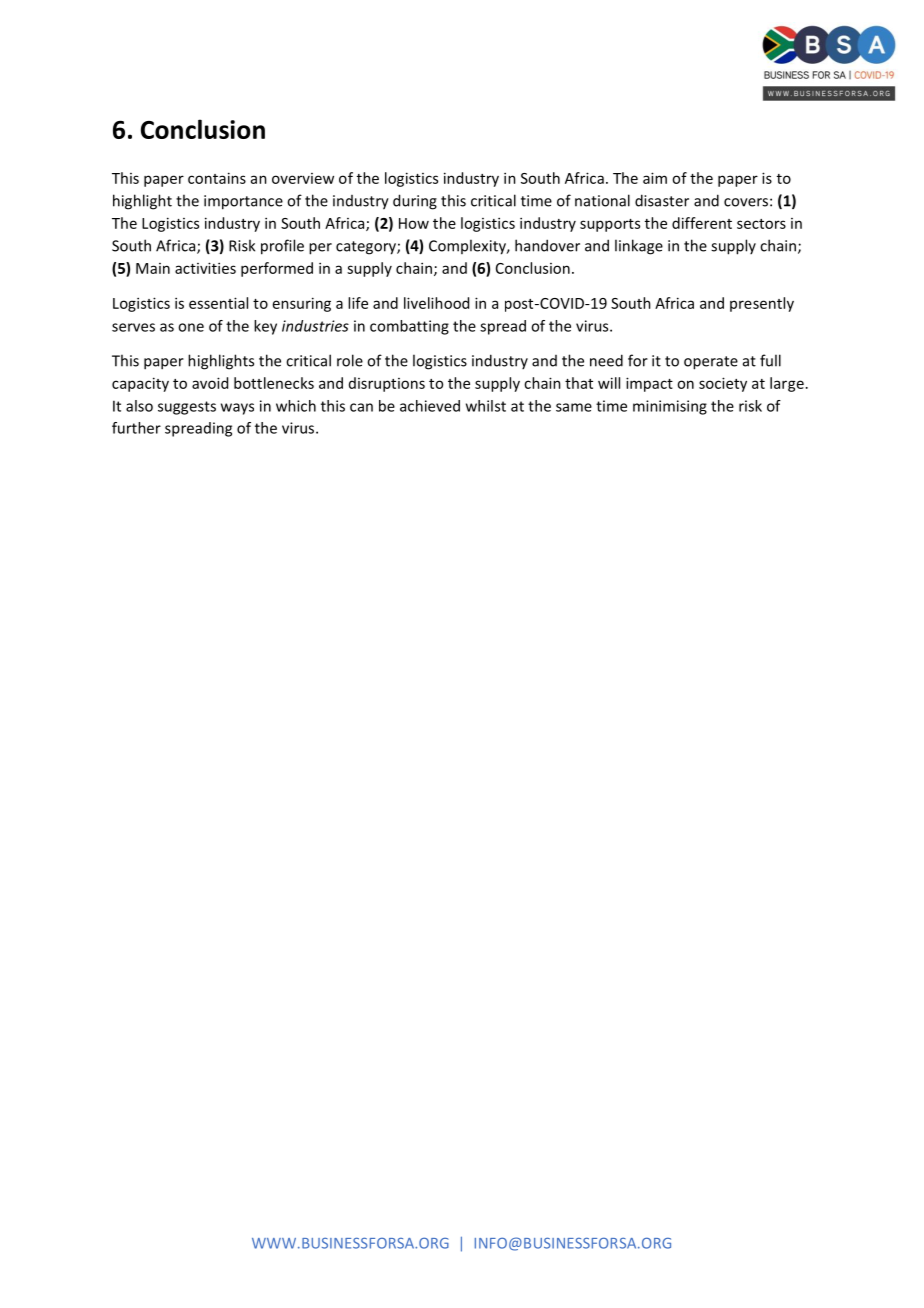  Describe the element at coordinates (217, 178) in the document. I see `contains` at that location.
